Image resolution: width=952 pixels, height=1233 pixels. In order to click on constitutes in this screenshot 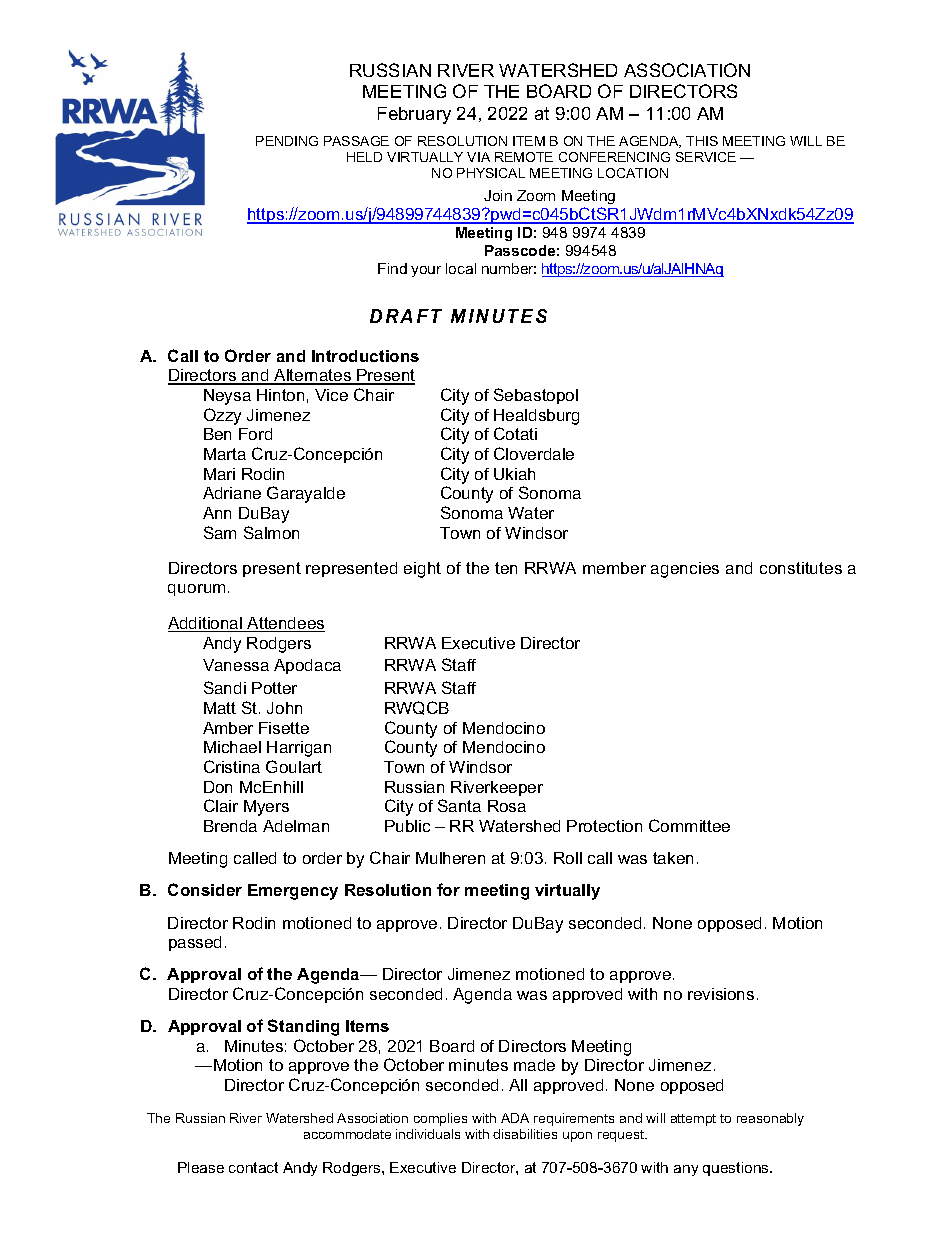, I will do `click(801, 568)`.
